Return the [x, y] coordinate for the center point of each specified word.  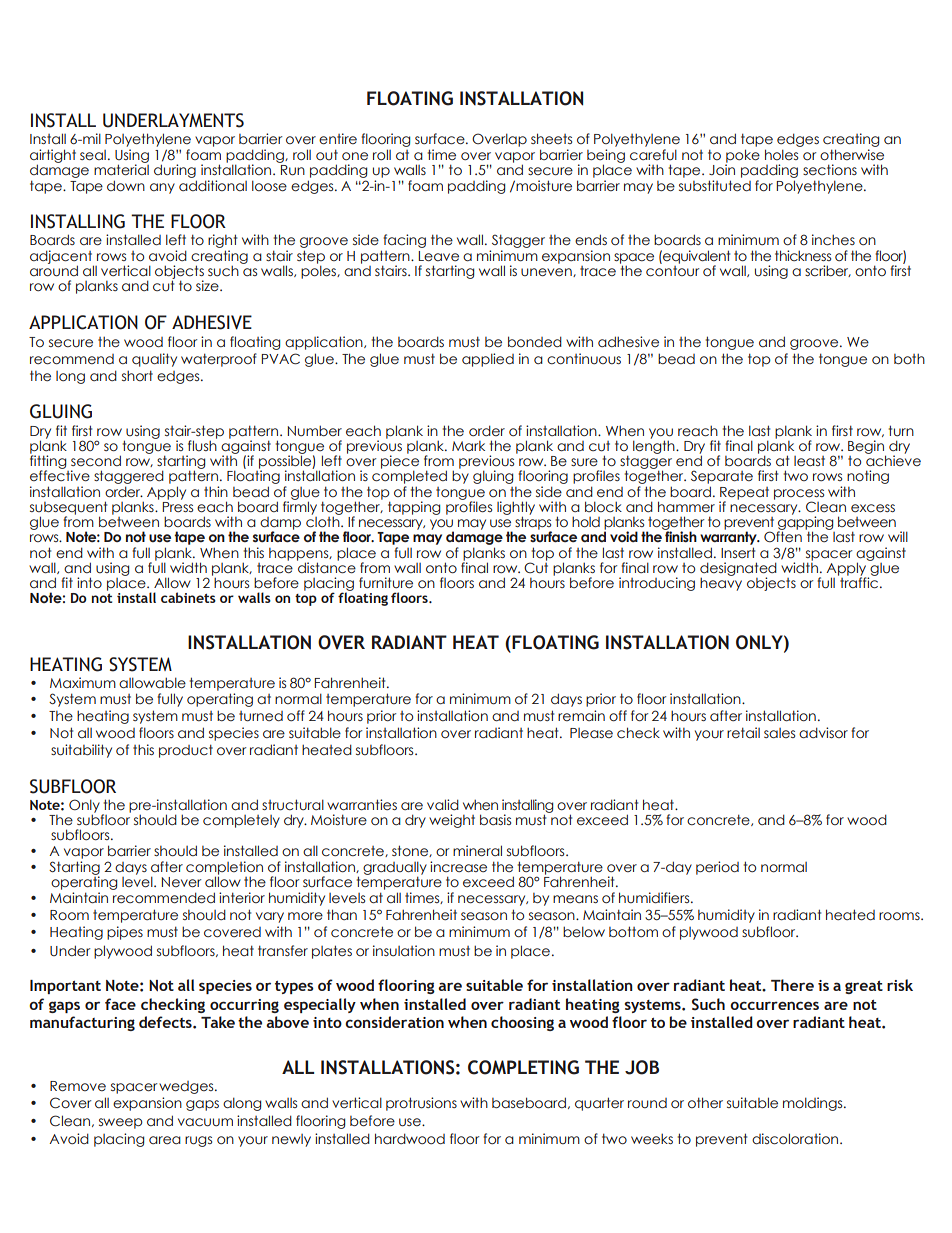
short [137, 375]
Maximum [83, 683]
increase [458, 866]
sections [830, 170]
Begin [867, 448]
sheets [551, 138]
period [717, 868]
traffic [859, 582]
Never [181, 882]
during [175, 172]
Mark [468, 446]
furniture [386, 583]
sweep [121, 1123]
